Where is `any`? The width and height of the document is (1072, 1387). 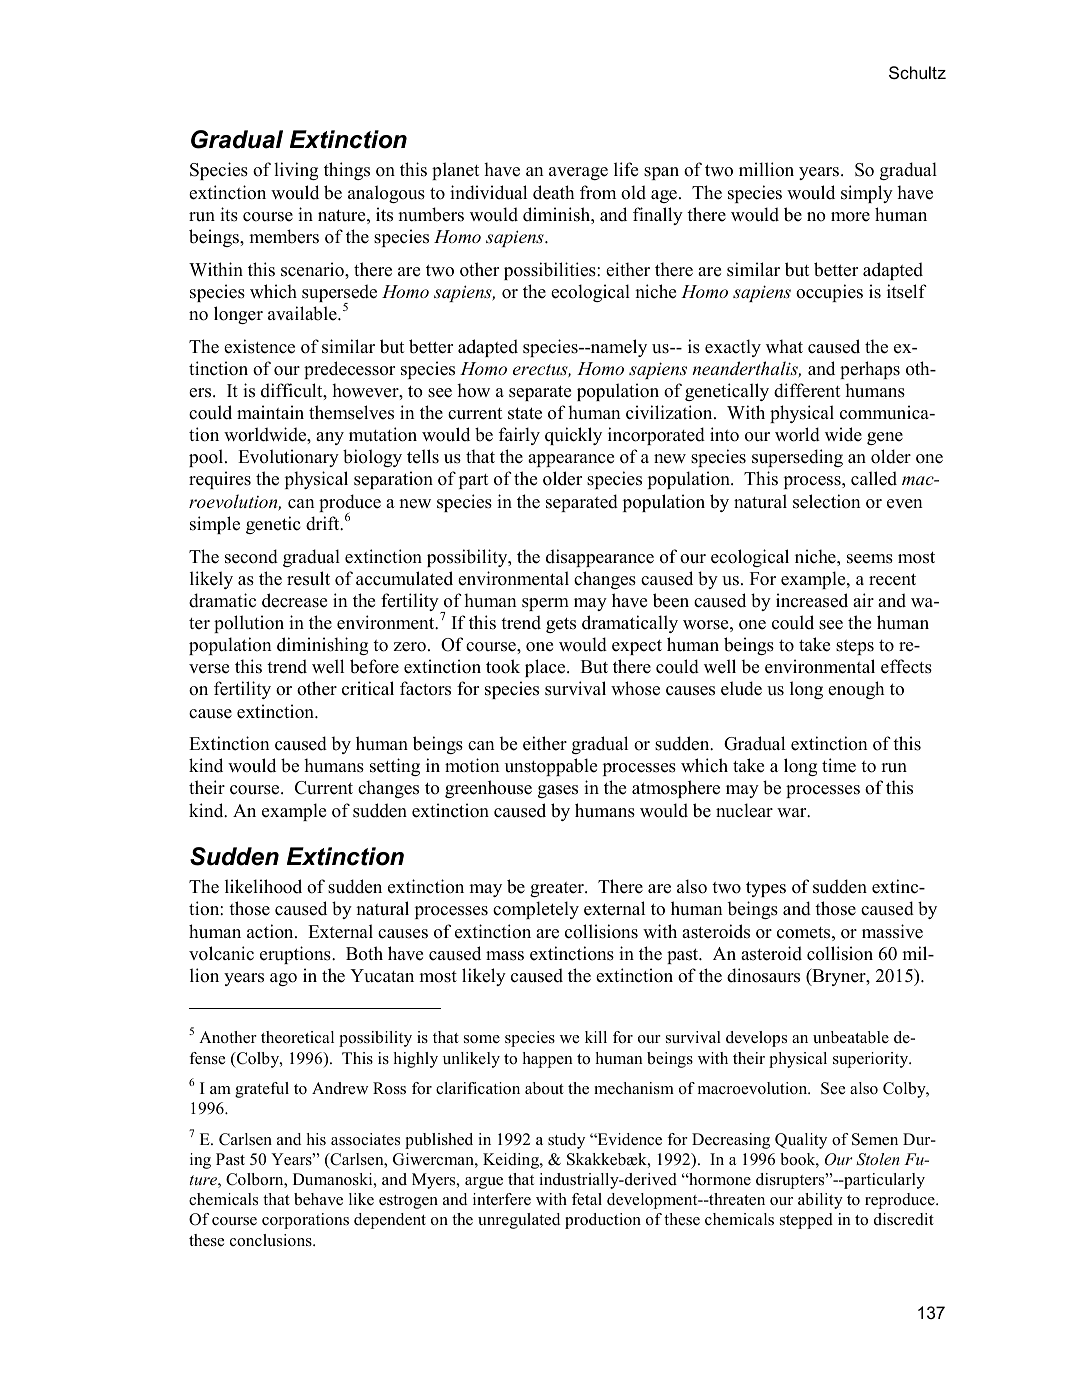
any is located at coordinates (330, 438).
